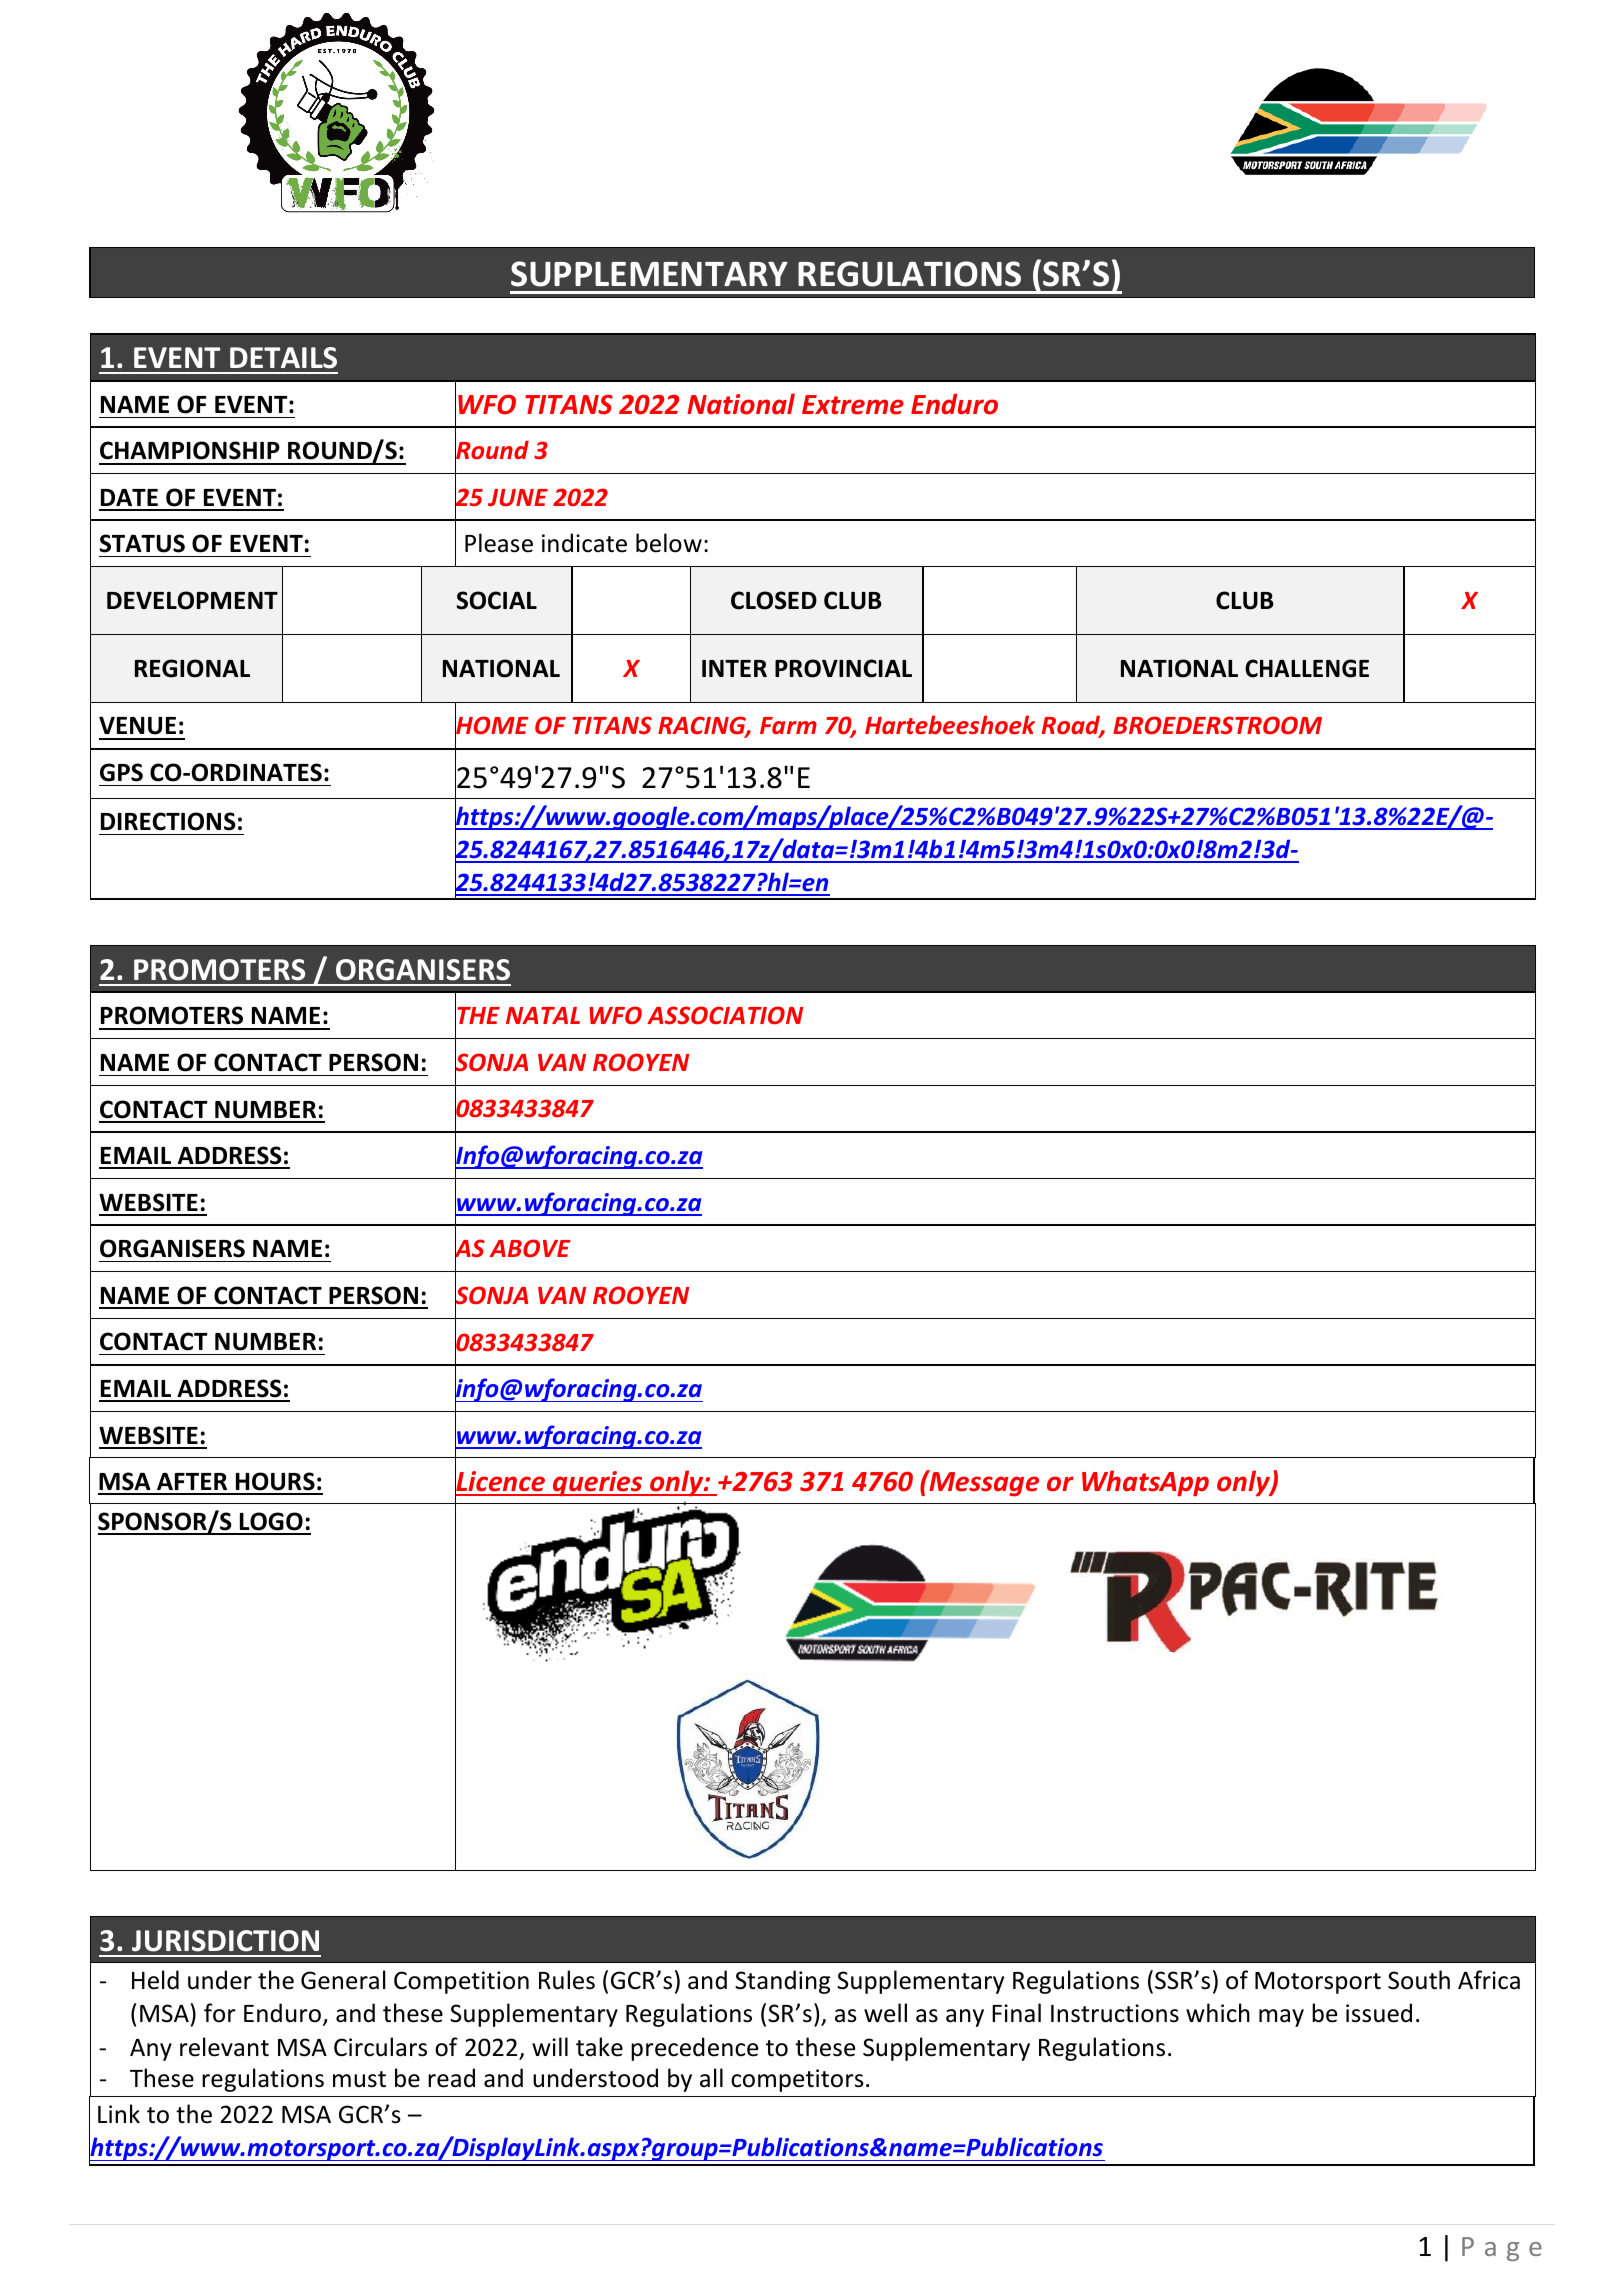 The width and height of the page is (1619, 2290). I want to click on PROVINCIAL, so click(843, 668).
